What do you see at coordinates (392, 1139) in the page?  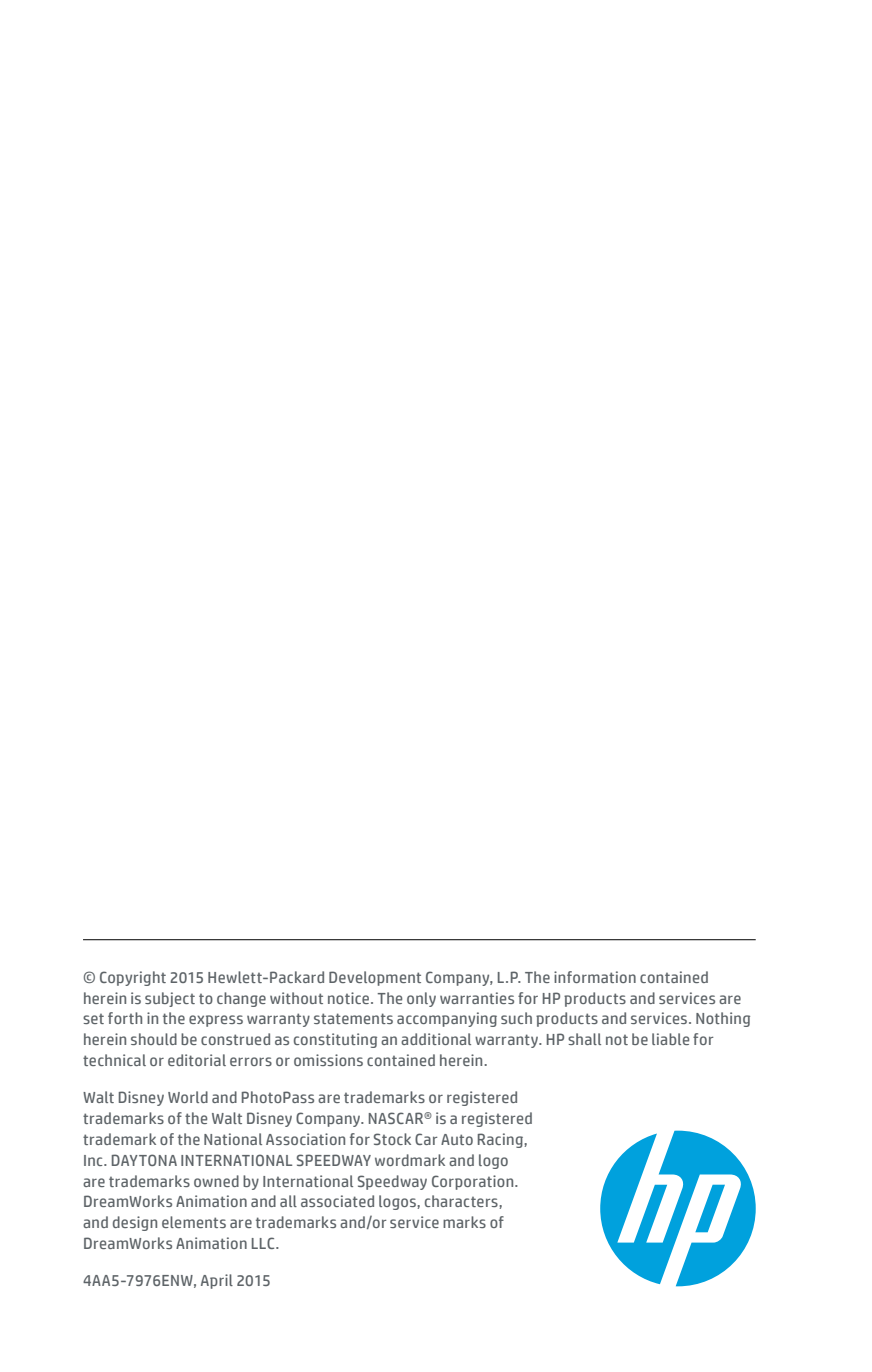 I see `Stock` at bounding box center [392, 1139].
